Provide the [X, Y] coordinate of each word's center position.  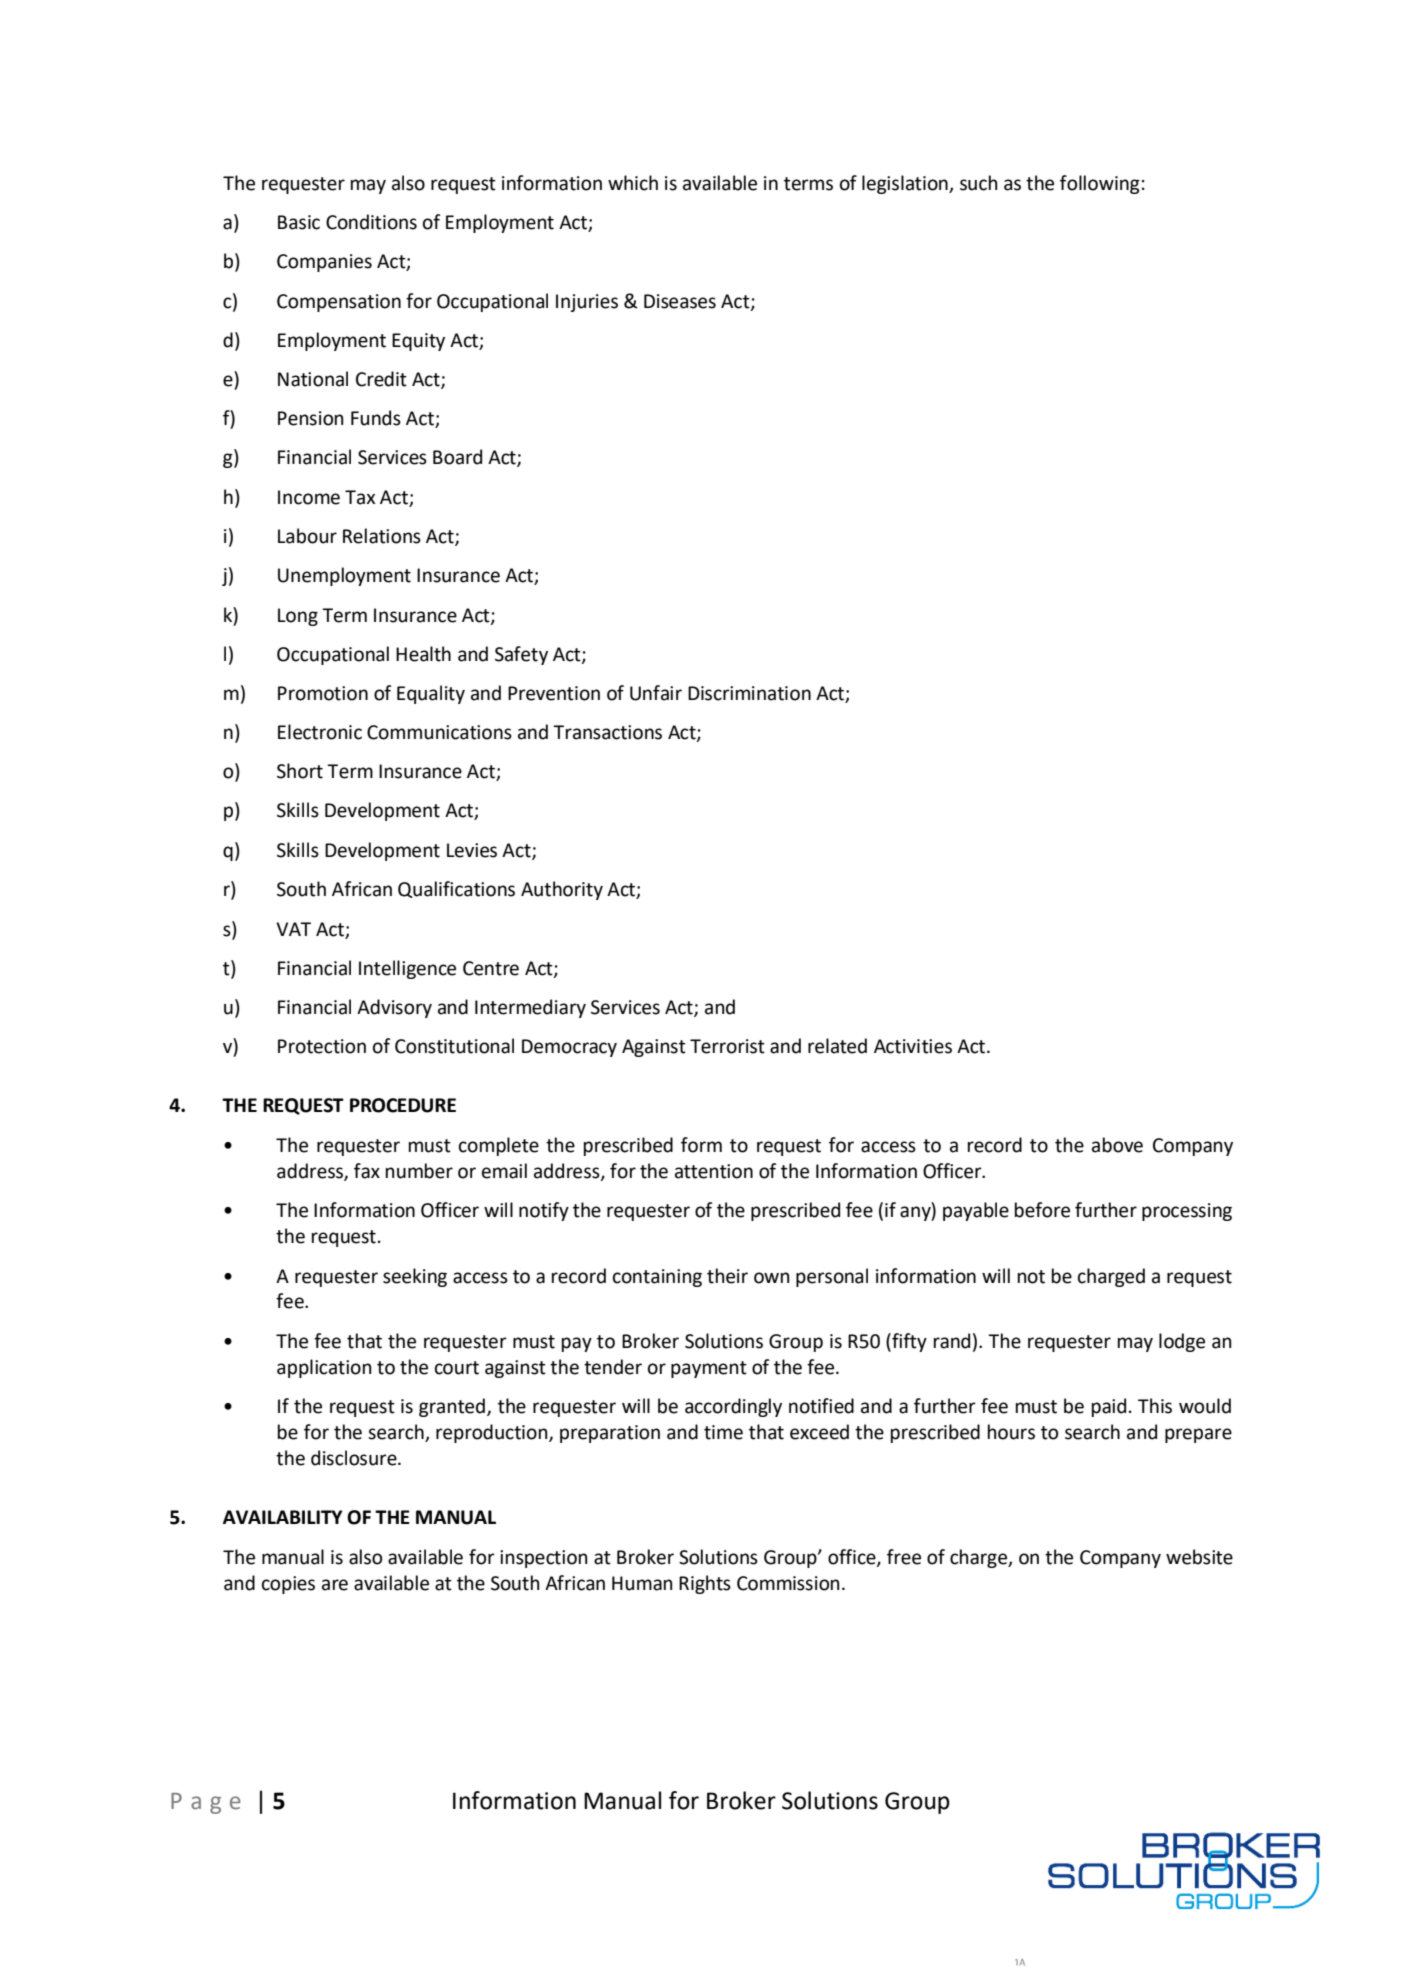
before [1042, 1210]
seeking [415, 1277]
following [1100, 184]
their [727, 1276]
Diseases [680, 301]
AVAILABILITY [283, 1517]
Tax [360, 497]
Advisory [394, 1008]
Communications [439, 732]
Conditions [371, 222]
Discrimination [749, 693]
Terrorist [727, 1046]
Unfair [656, 693]
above [1117, 1145]
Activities [913, 1046]
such [979, 183]
